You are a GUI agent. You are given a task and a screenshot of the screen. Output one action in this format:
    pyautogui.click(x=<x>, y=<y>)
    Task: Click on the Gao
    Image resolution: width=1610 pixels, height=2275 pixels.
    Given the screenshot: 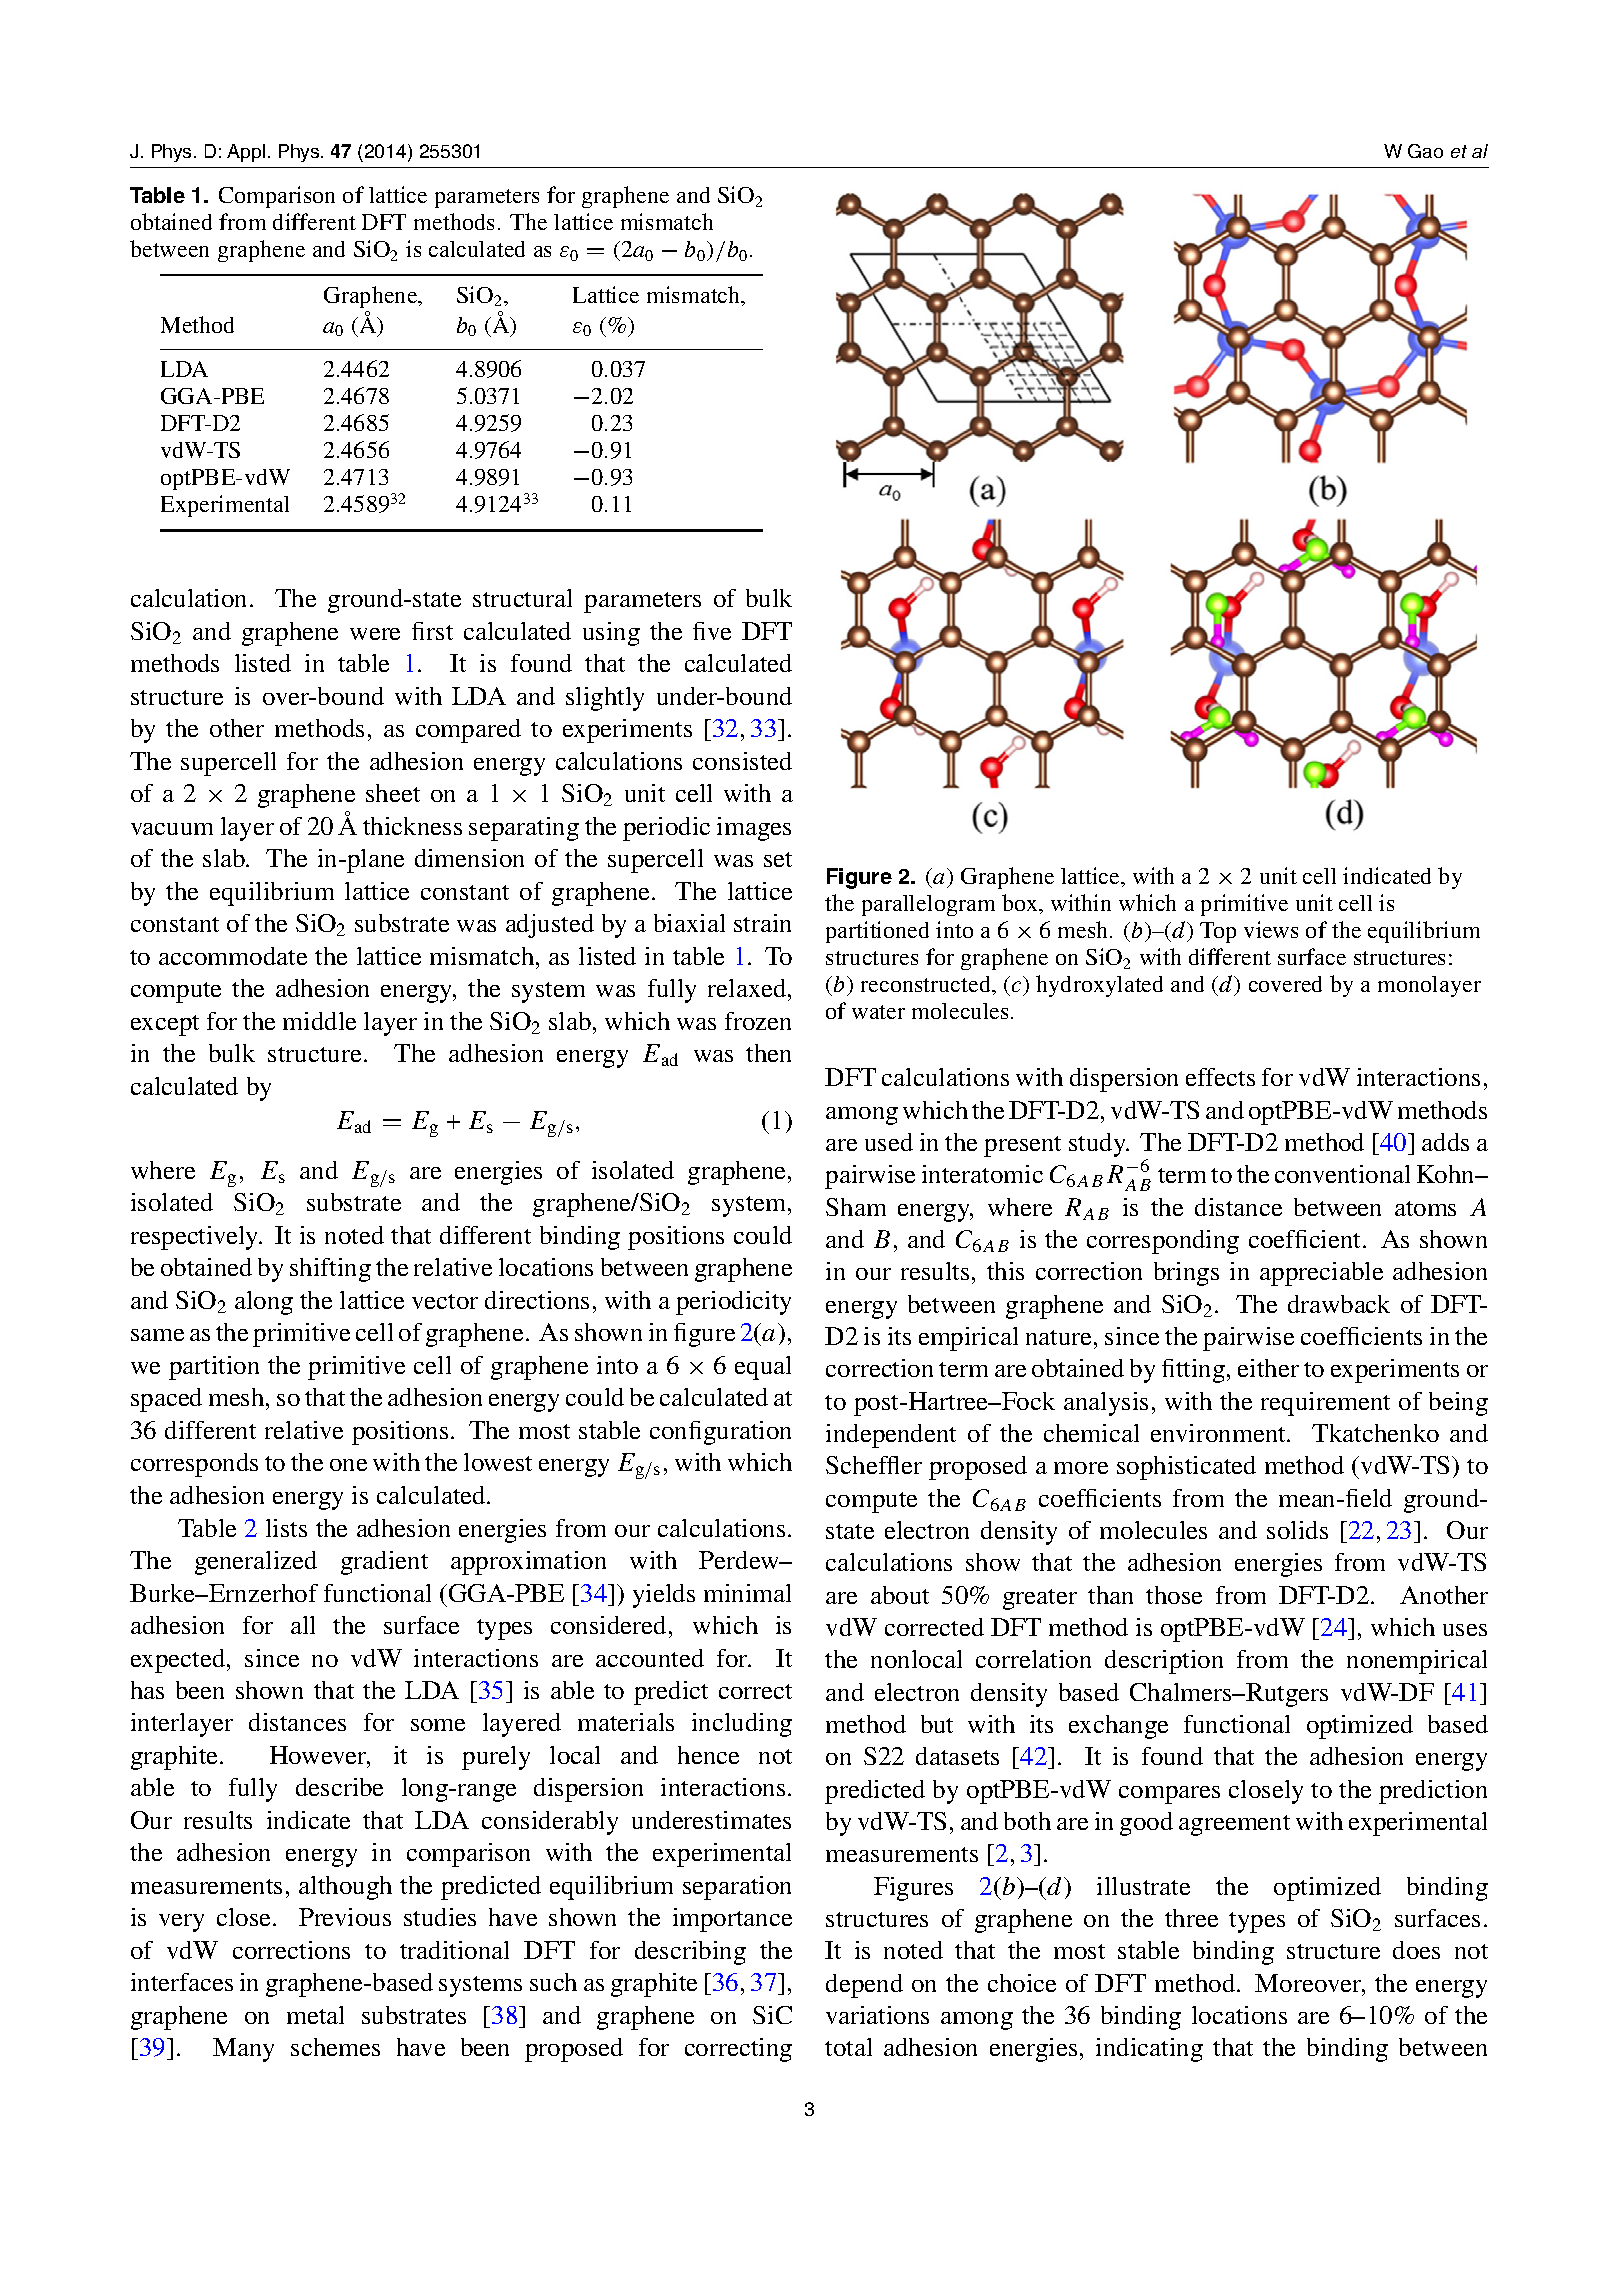 What is the action you would take?
    pyautogui.click(x=1425, y=151)
